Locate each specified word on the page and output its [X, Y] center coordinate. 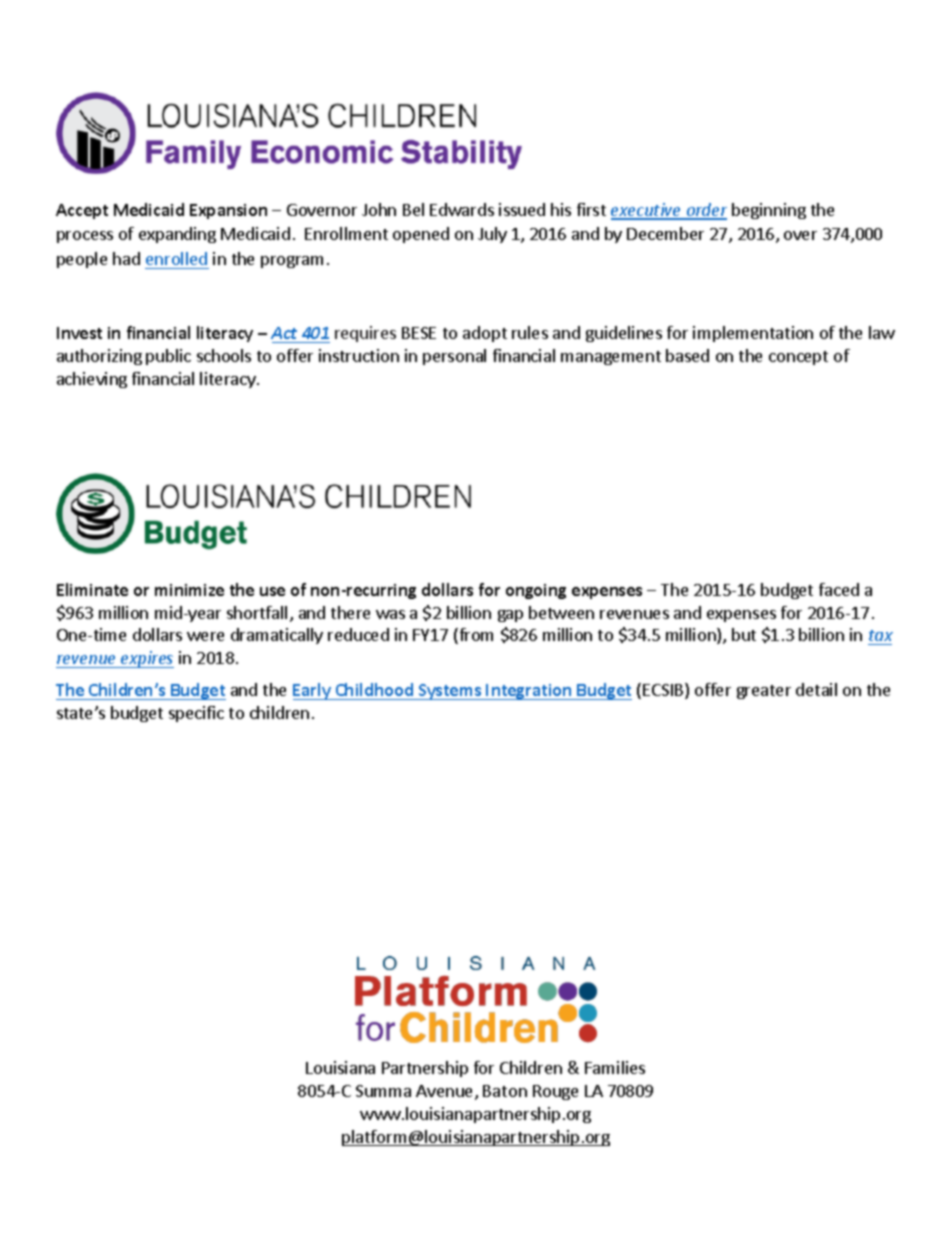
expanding [177, 235]
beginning [769, 211]
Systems [450, 692]
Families [615, 1067]
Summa [383, 1091]
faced [839, 589]
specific [196, 714]
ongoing [536, 591]
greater [764, 692]
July [492, 235]
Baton [505, 1091]
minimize [189, 590]
